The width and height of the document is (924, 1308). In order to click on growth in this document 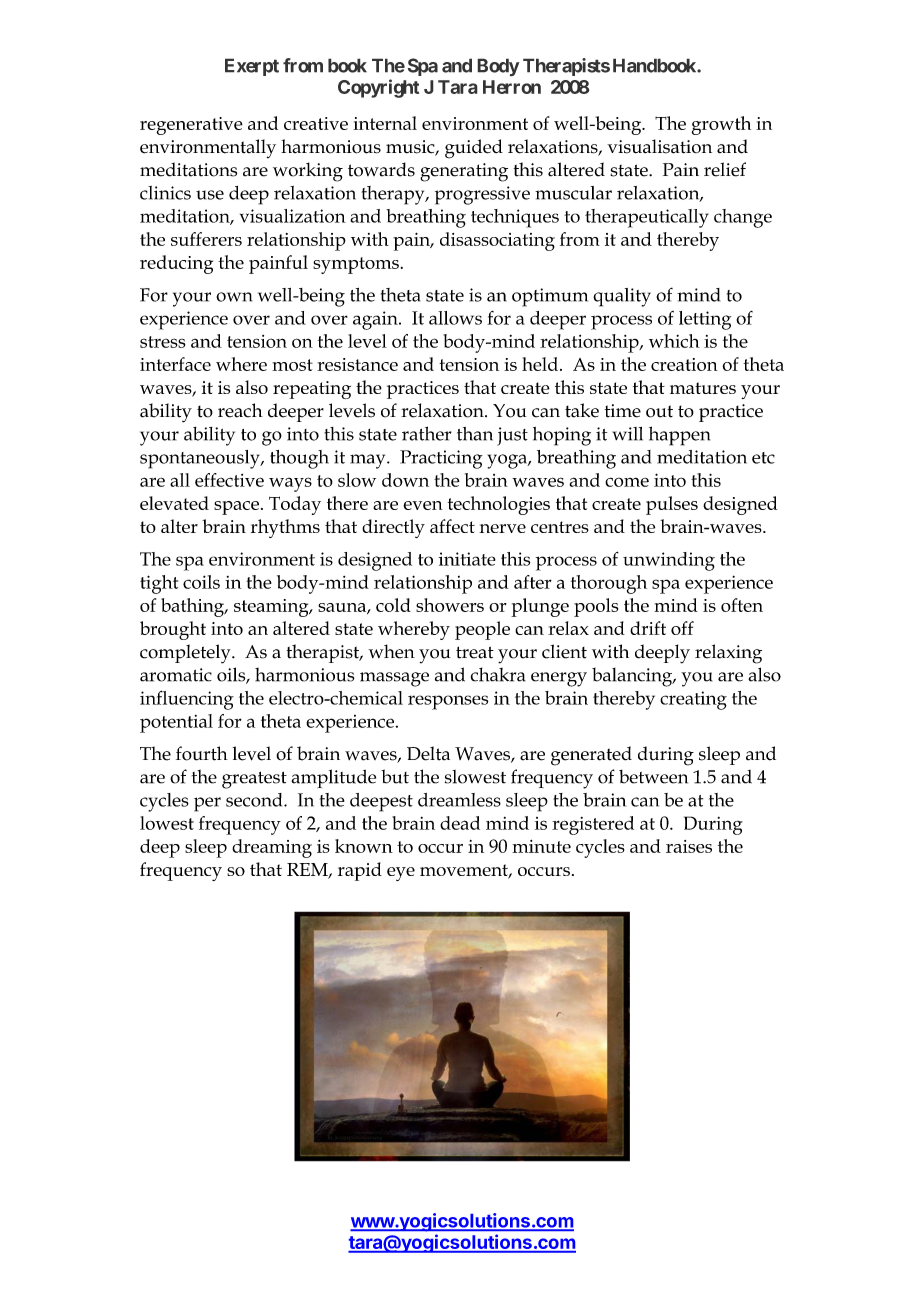, I will do `click(721, 125)`.
